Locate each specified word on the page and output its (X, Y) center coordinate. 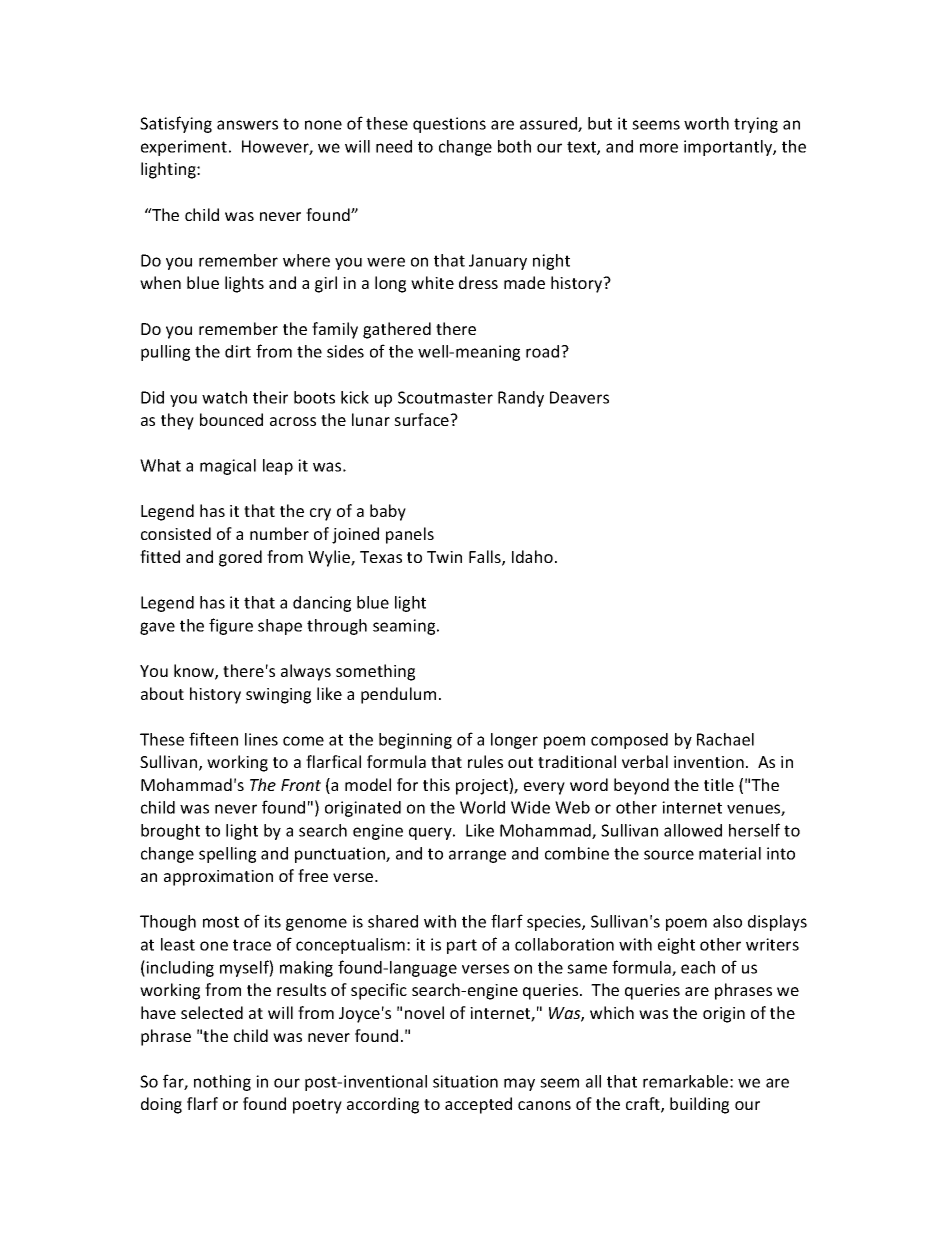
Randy (521, 399)
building (699, 1105)
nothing (222, 1083)
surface (422, 419)
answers (247, 125)
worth (706, 123)
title (719, 784)
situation (465, 1081)
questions (449, 125)
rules (485, 761)
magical (228, 467)
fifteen (213, 739)
